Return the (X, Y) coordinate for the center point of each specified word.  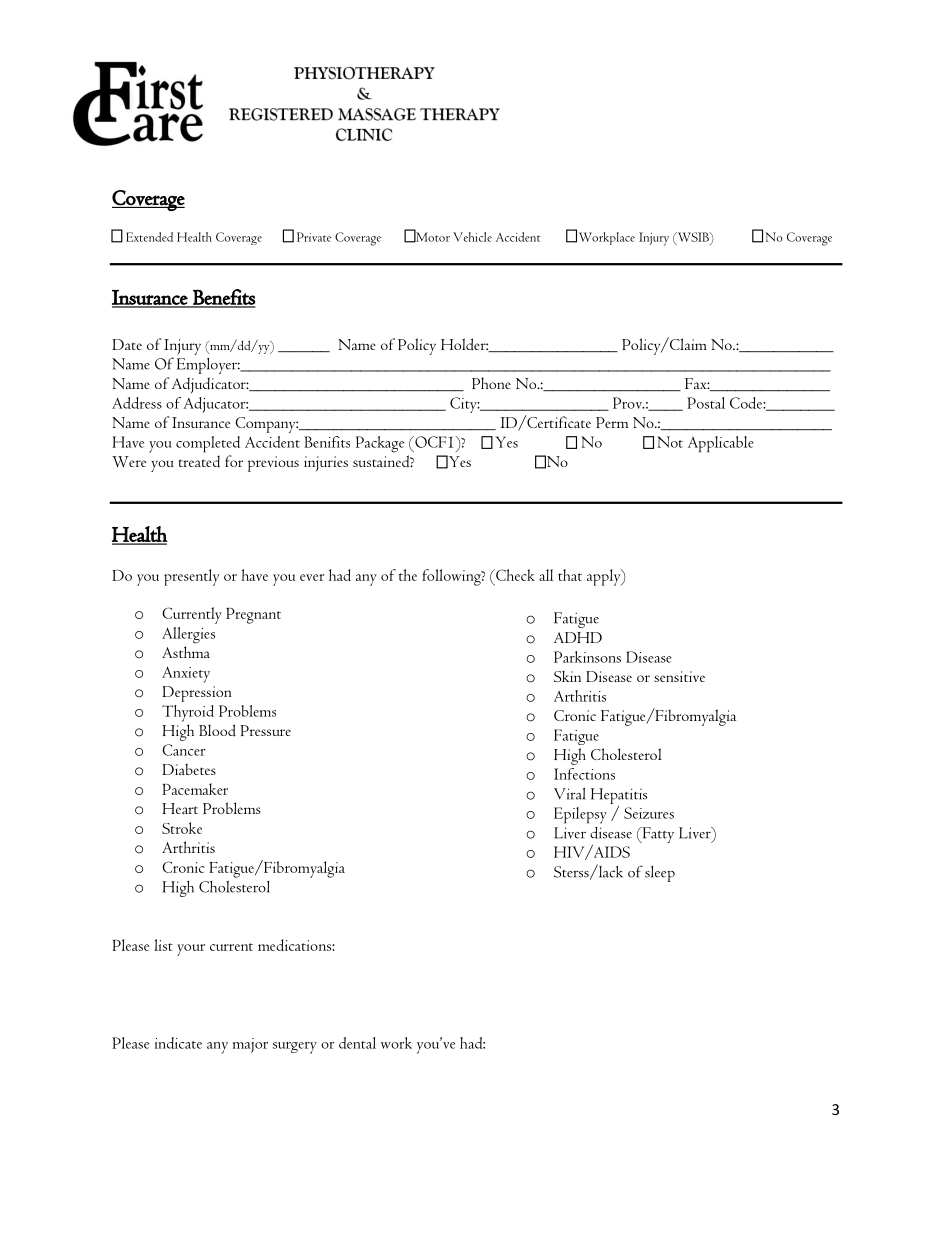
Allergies (188, 635)
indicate (178, 1043)
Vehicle (472, 237)
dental (357, 1043)
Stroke (182, 828)
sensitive (679, 676)
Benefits (223, 298)
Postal (706, 403)
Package (380, 444)
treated (199, 461)
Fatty (657, 835)
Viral (570, 794)
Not (670, 442)
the (408, 575)
